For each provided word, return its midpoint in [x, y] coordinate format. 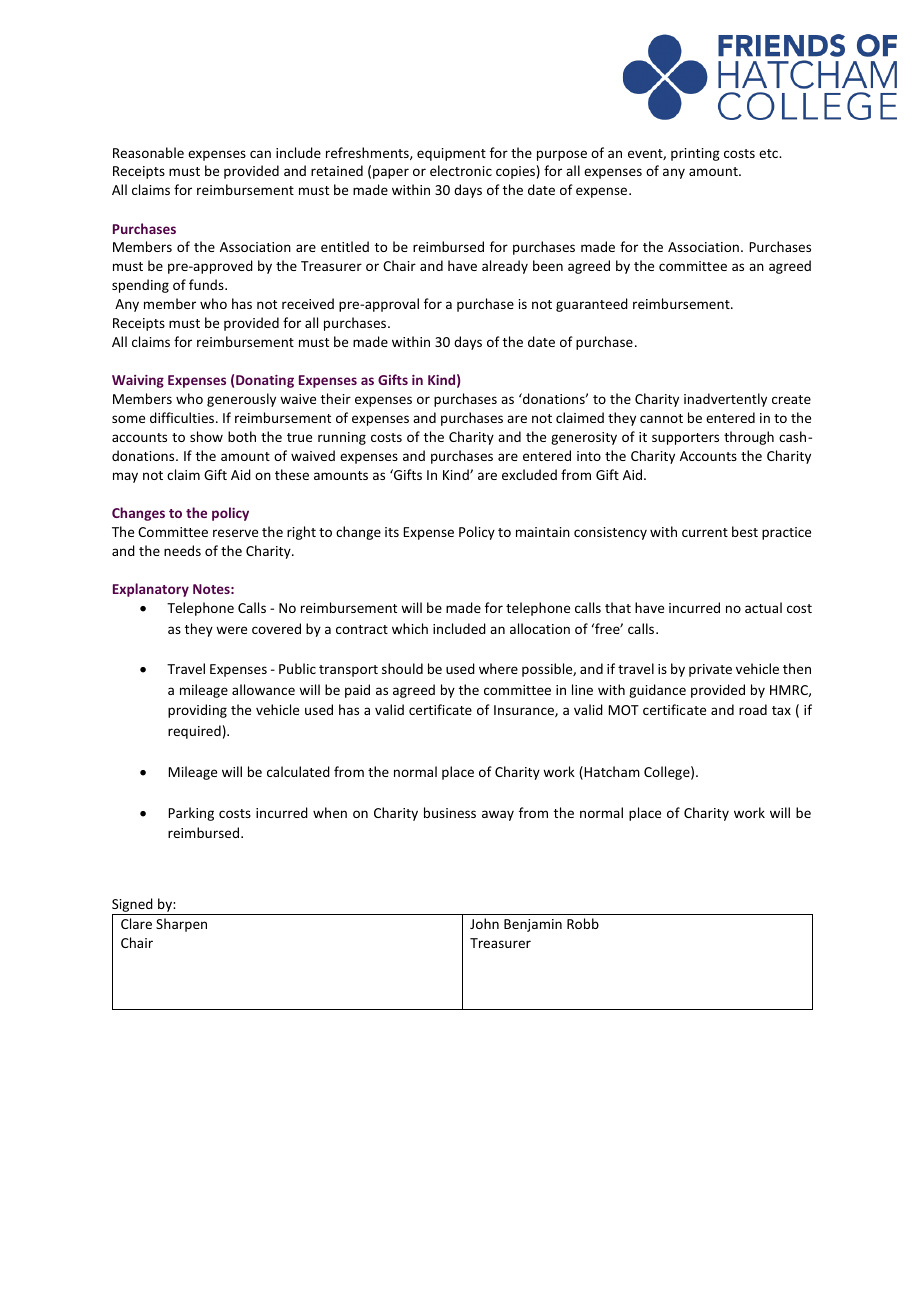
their [336, 398]
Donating [265, 381]
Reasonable [148, 152]
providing [197, 711]
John [484, 923]
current [705, 532]
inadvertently [725, 400]
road [753, 709]
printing [695, 154]
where [498, 668]
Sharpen [181, 925]
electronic [461, 170]
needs [182, 550]
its [392, 532]
